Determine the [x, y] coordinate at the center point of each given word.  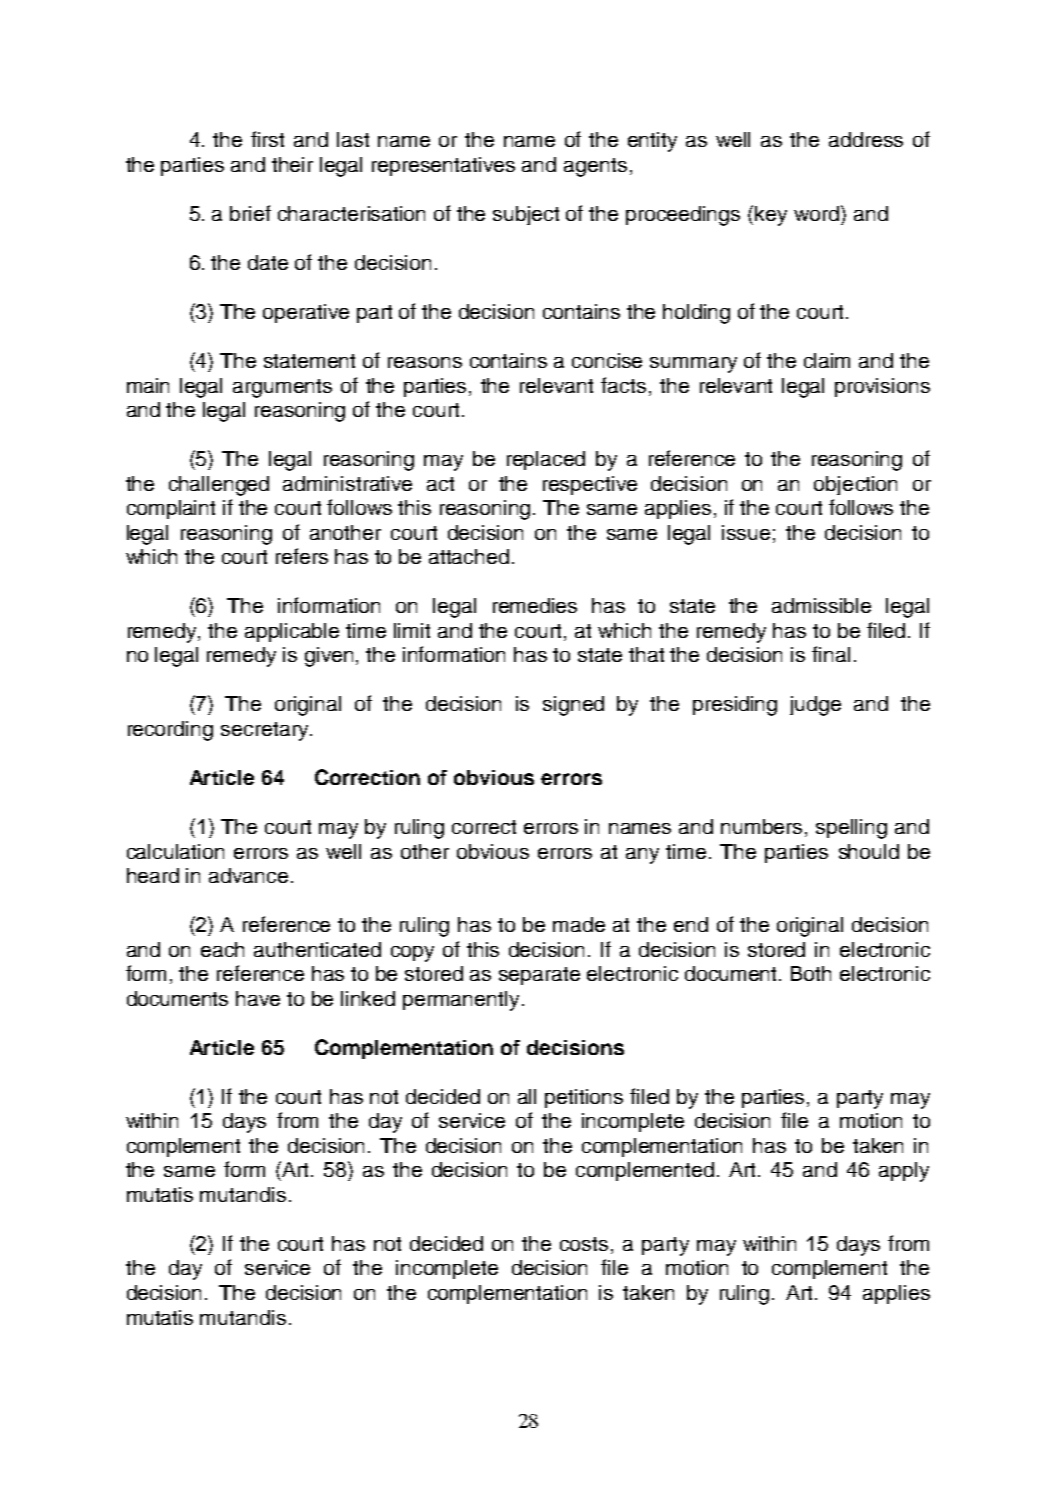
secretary [266, 731]
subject [526, 215]
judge [815, 706]
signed [573, 706]
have [258, 998]
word [816, 213]
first [267, 139]
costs [584, 1244]
